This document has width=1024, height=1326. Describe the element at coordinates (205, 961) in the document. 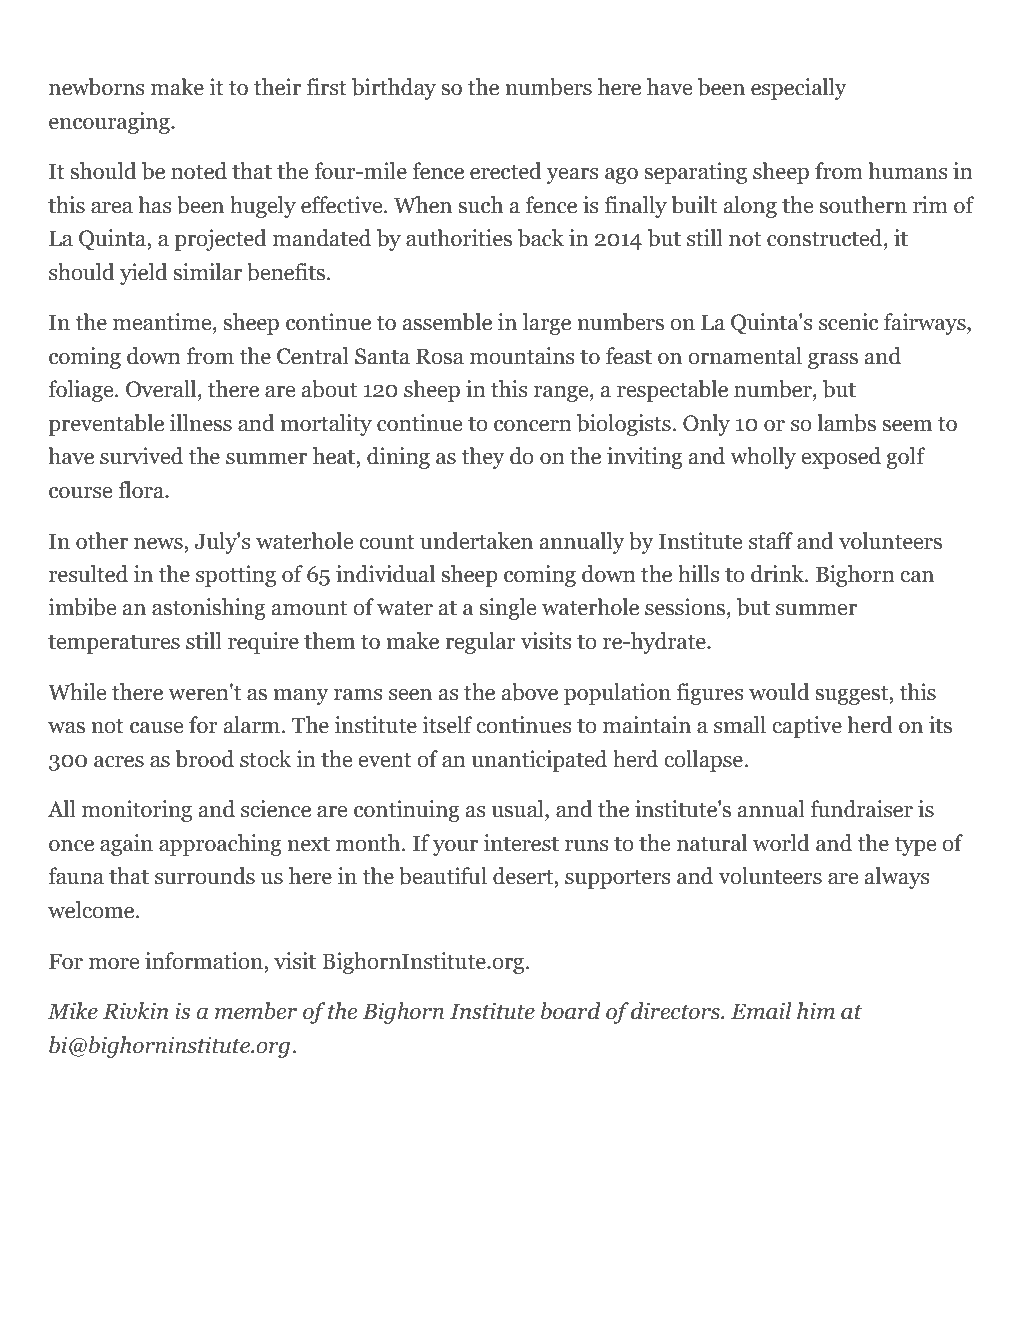

I see `information` at that location.
